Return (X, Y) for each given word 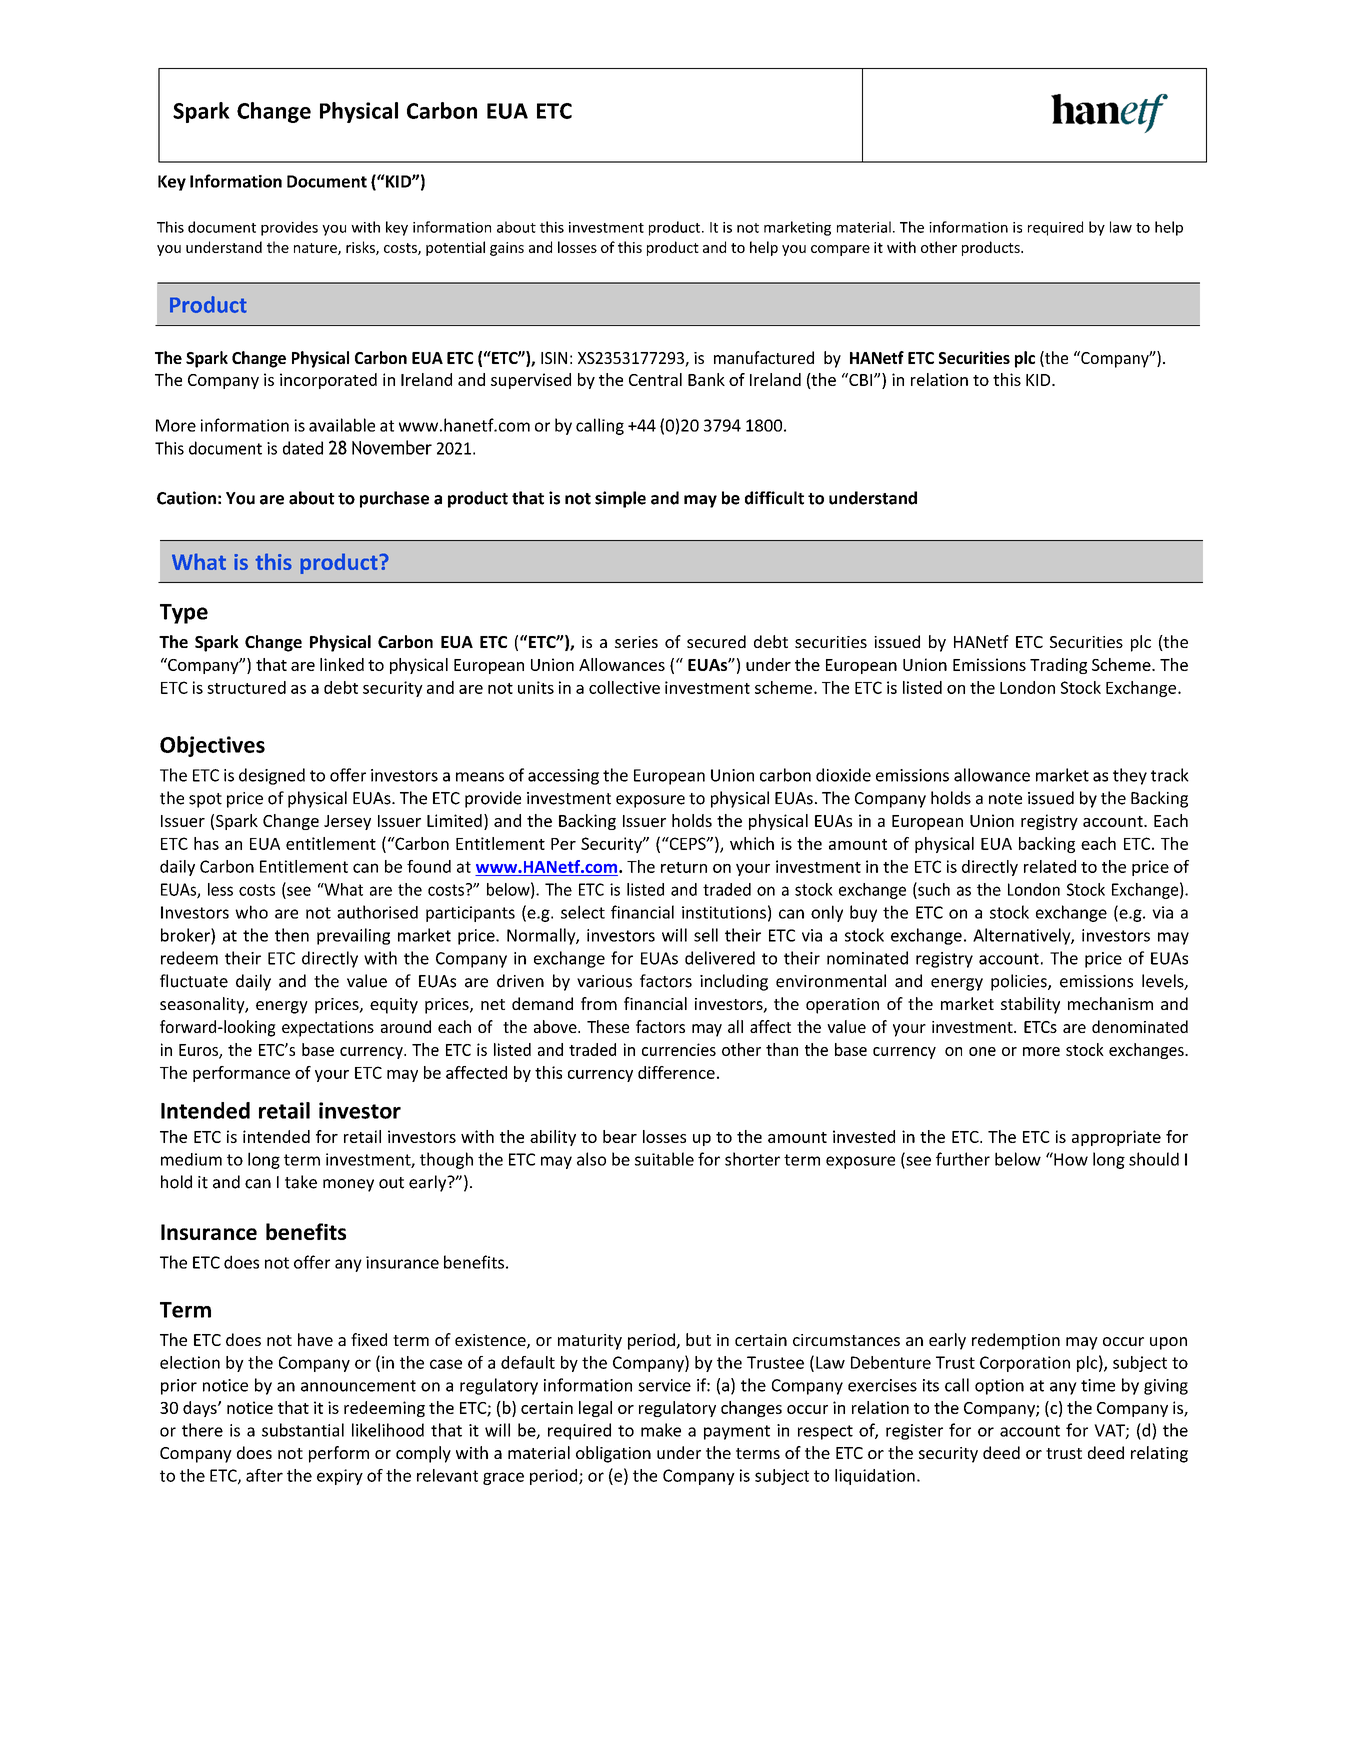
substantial (303, 1430)
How (1070, 1159)
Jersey (347, 822)
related (1050, 866)
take (301, 1182)
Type (184, 614)
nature (316, 249)
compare (840, 250)
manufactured (764, 357)
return (684, 867)
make (661, 1430)
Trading (1058, 666)
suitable (664, 1159)
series (636, 642)
